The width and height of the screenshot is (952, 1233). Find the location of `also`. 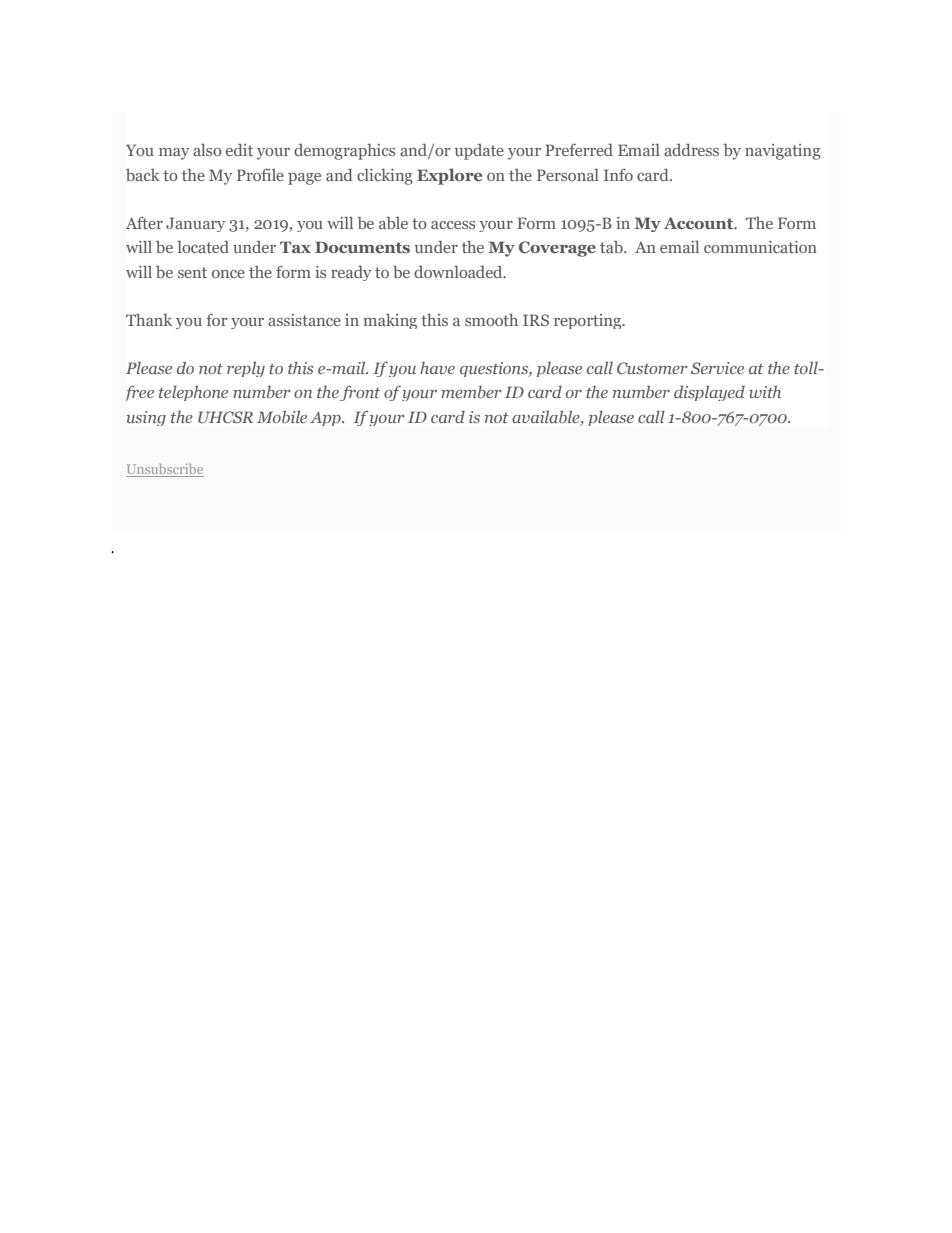

also is located at coordinates (207, 149).
